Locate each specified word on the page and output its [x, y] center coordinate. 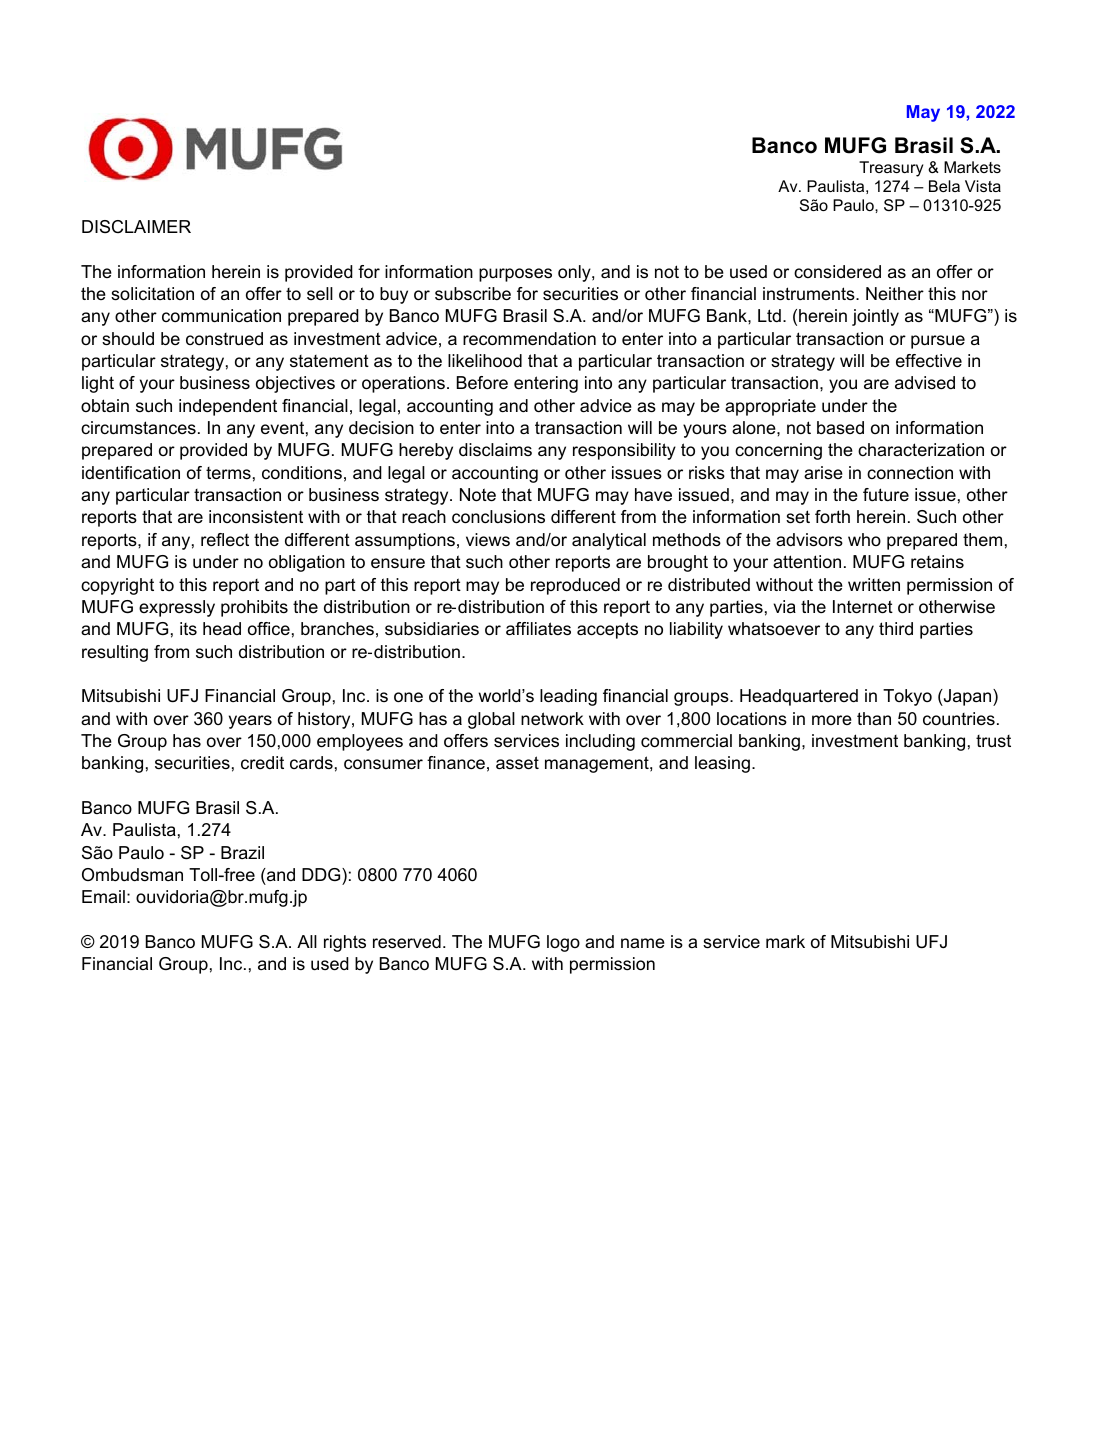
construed [224, 339]
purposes [515, 275]
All [307, 941]
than [874, 718]
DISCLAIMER [136, 227]
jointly [875, 317]
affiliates [538, 629]
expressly [177, 608]
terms [228, 473]
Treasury [891, 169]
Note [478, 495]
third [896, 628]
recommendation [529, 339]
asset [517, 763]
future [886, 495]
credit [262, 762]
